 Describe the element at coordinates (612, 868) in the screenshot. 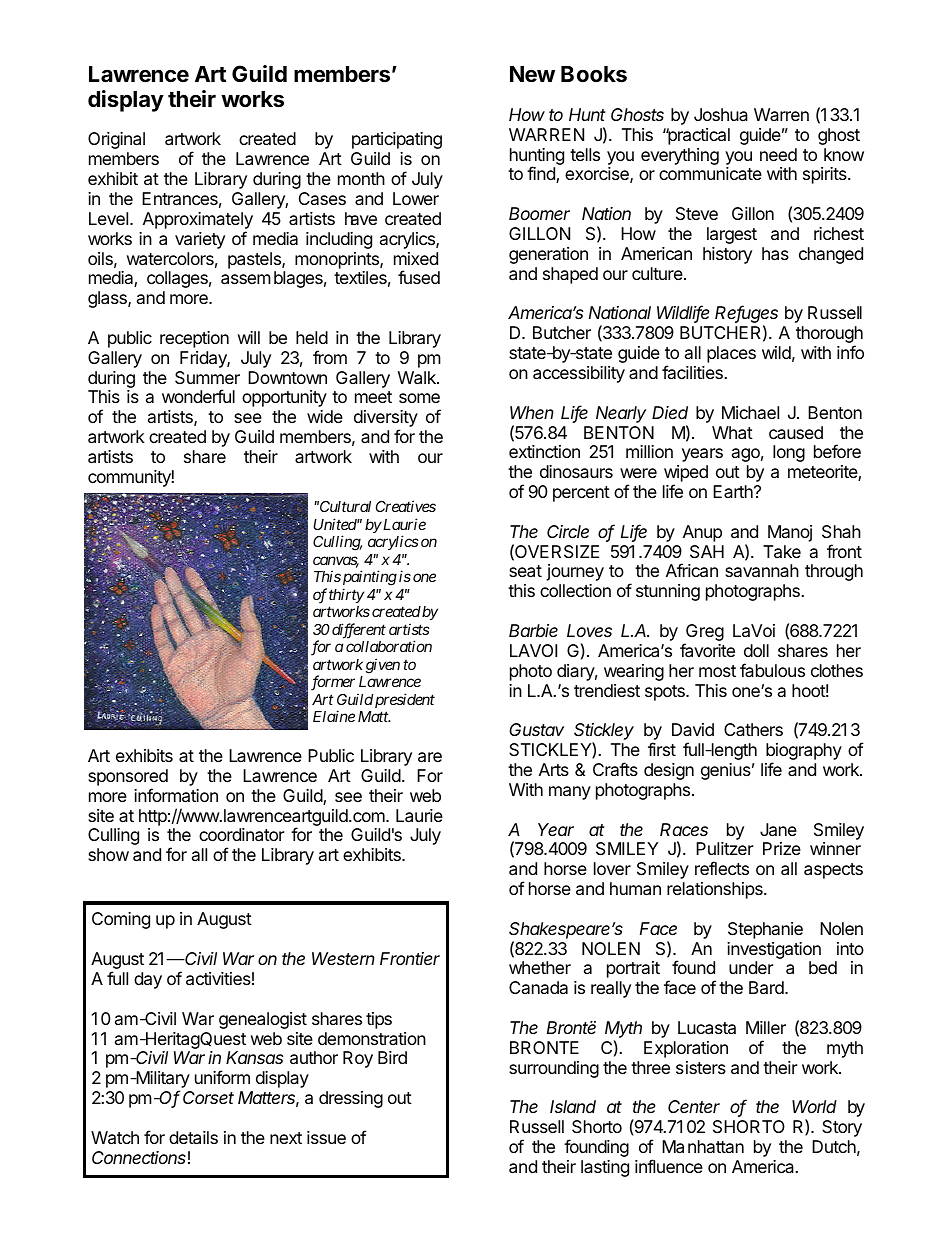

I see `lover` at that location.
